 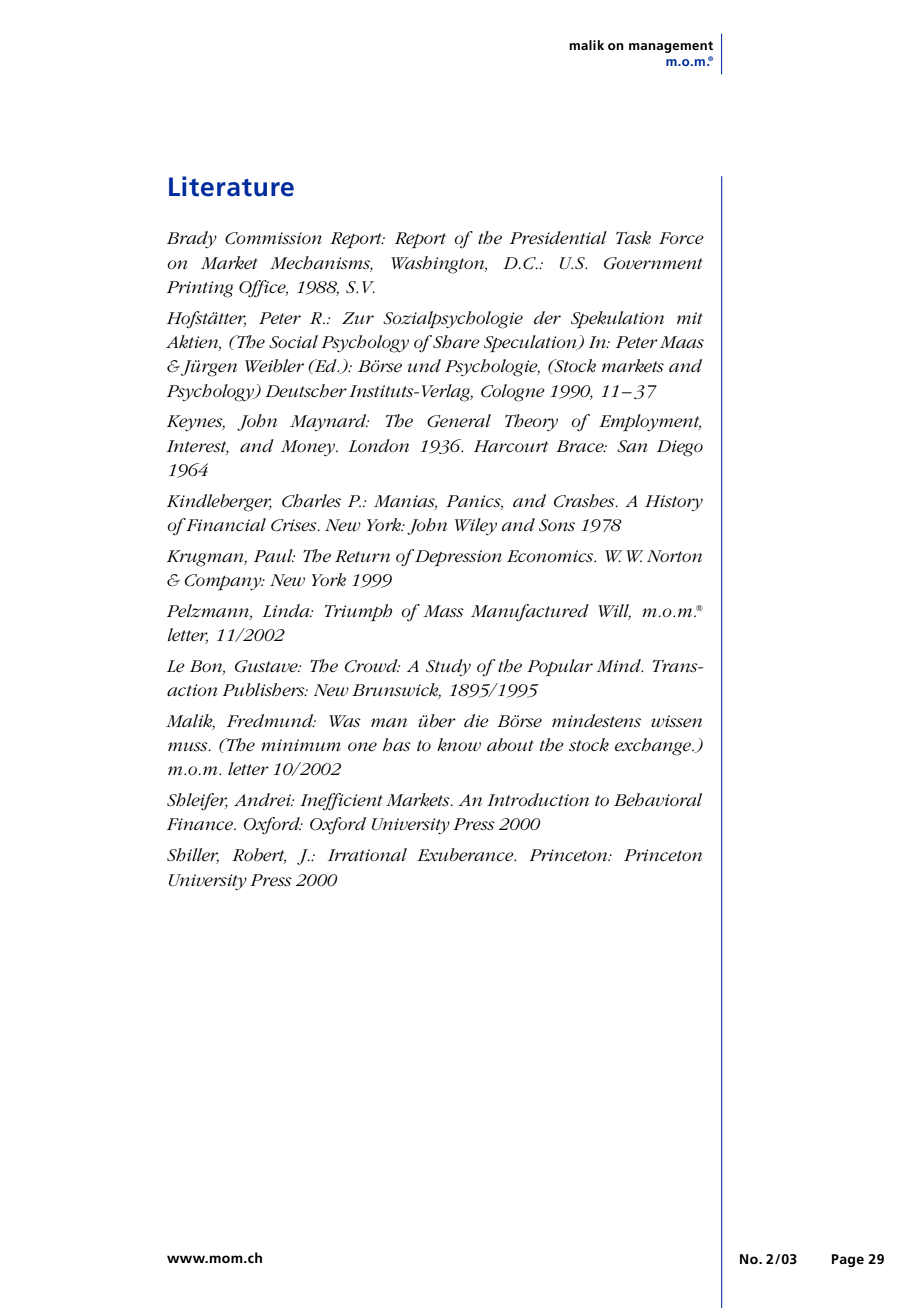 I want to click on Literature, so click(x=231, y=186).
